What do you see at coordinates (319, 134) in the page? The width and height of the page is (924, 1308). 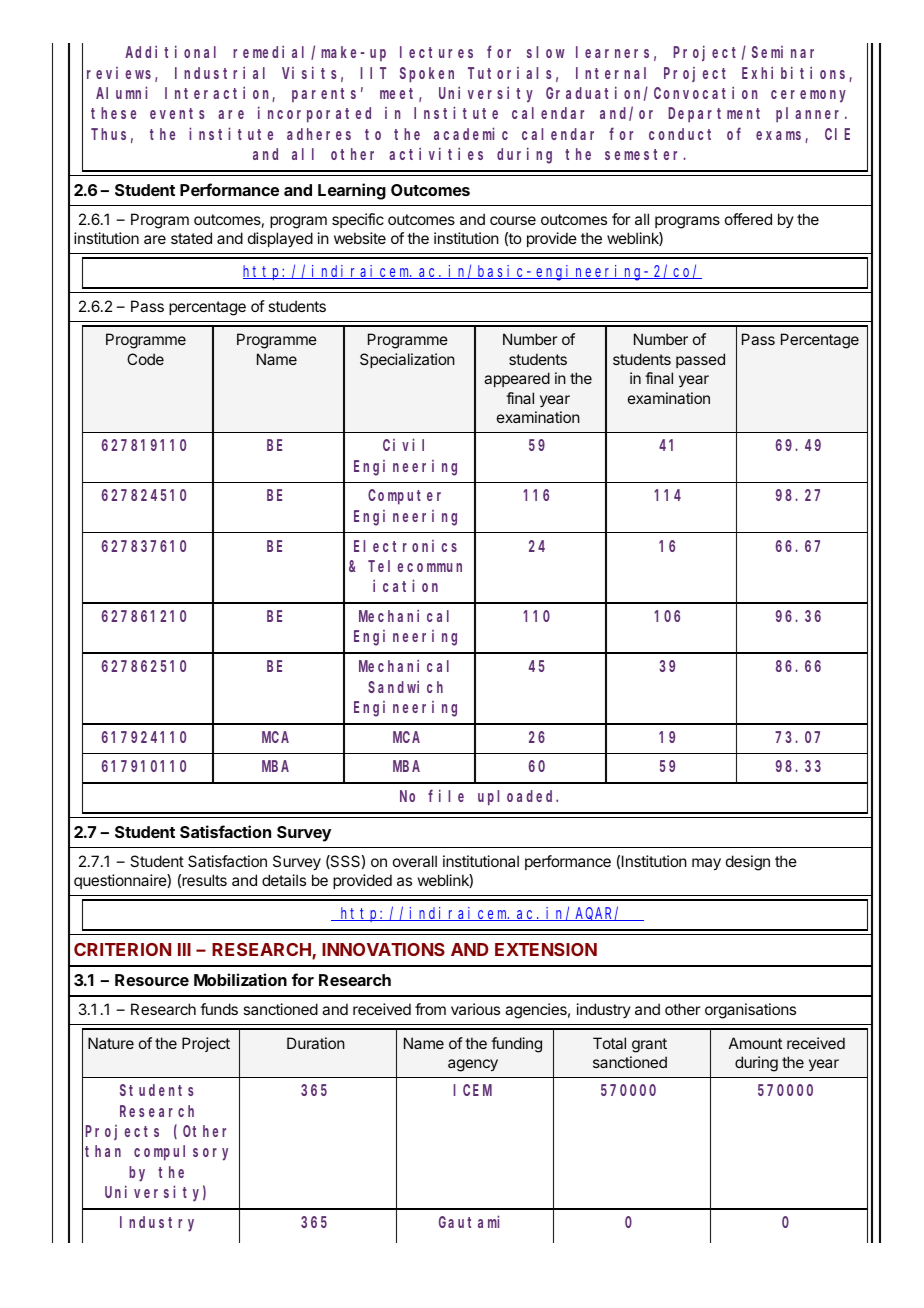 I see `adheres` at bounding box center [319, 134].
